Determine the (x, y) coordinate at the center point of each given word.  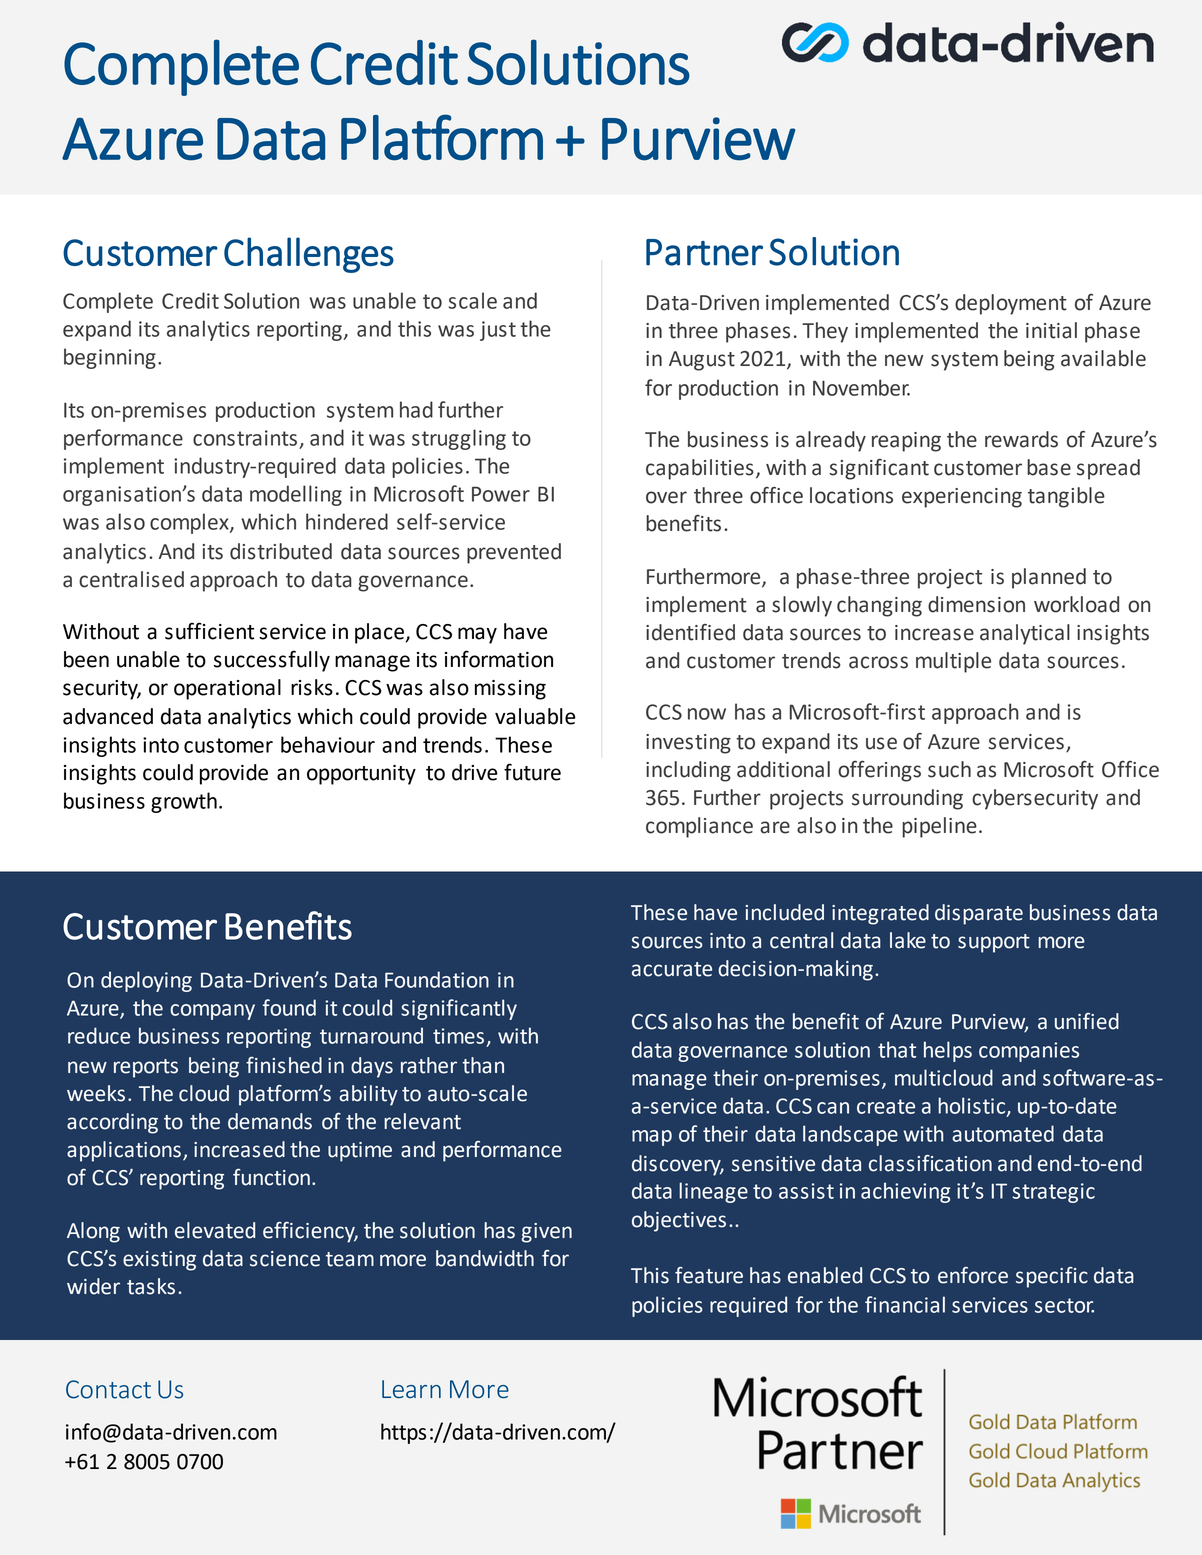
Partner (704, 252)
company (212, 1012)
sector (1064, 1305)
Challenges (309, 255)
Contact (108, 1389)
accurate (672, 969)
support (994, 943)
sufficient (209, 631)
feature (709, 1275)
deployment (1011, 304)
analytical (1025, 634)
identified (690, 632)
